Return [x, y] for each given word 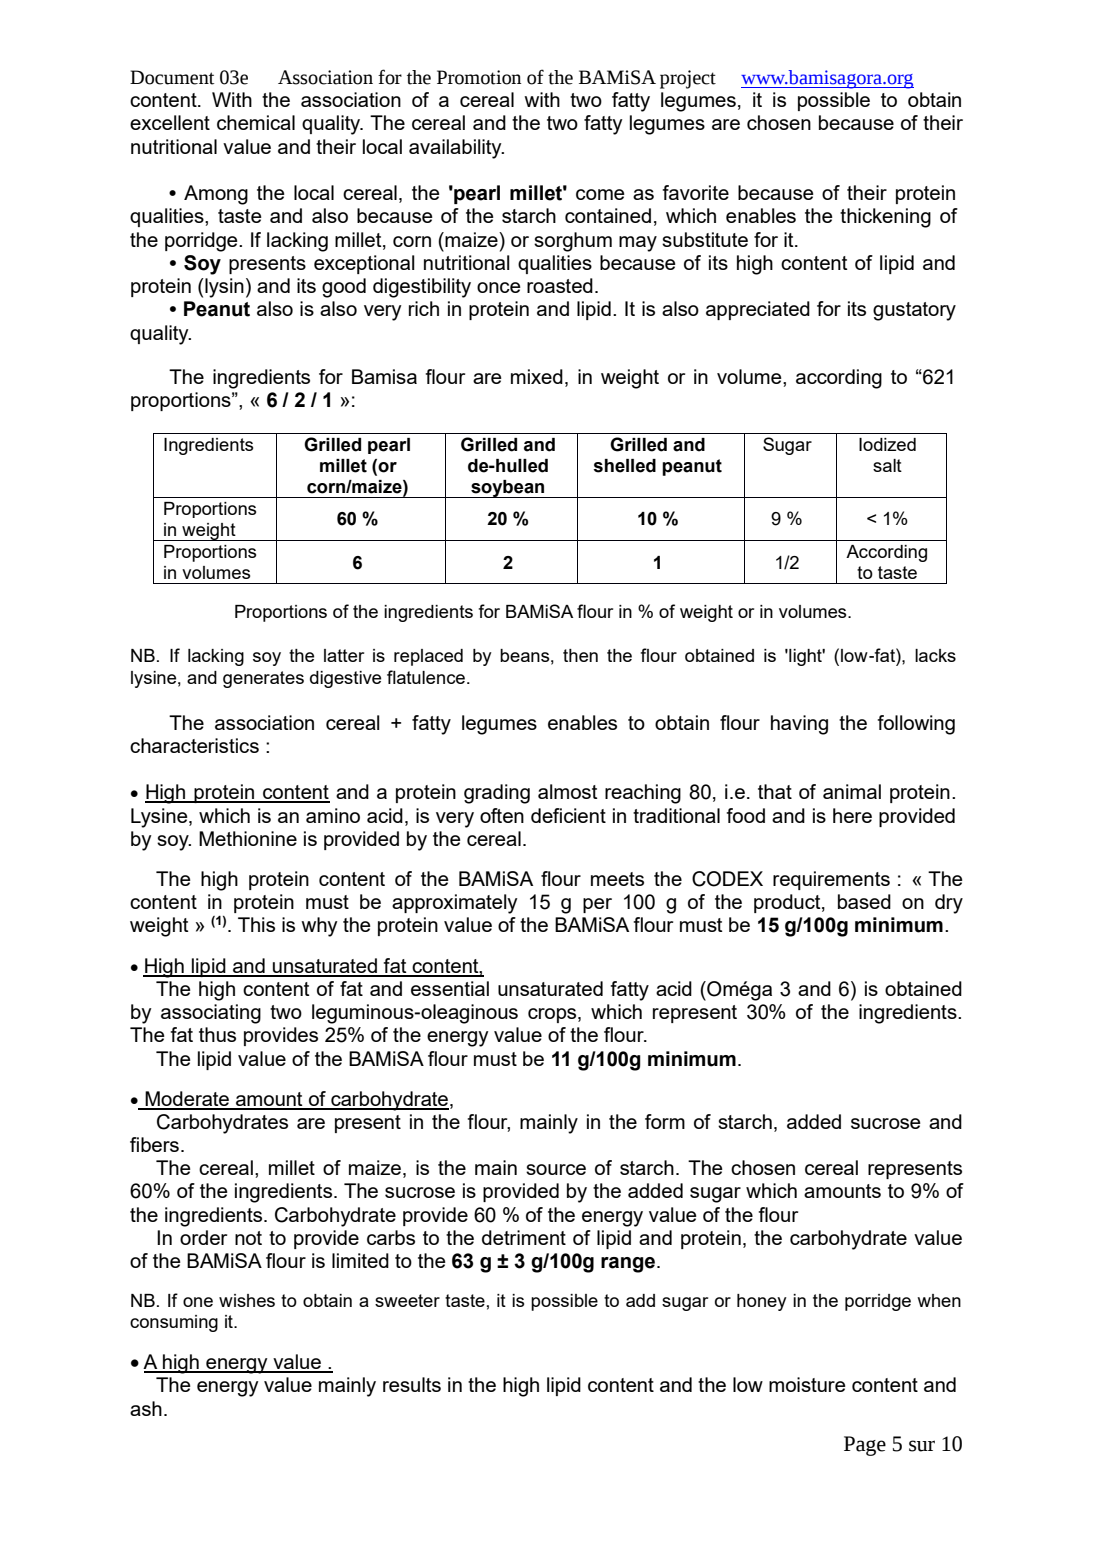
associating [211, 1014]
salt [887, 465]
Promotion [479, 77]
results [412, 1384]
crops [553, 1015]
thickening [885, 218]
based [864, 901]
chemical [256, 122]
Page [865, 1446]
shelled [624, 466]
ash [146, 1408]
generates [263, 679]
